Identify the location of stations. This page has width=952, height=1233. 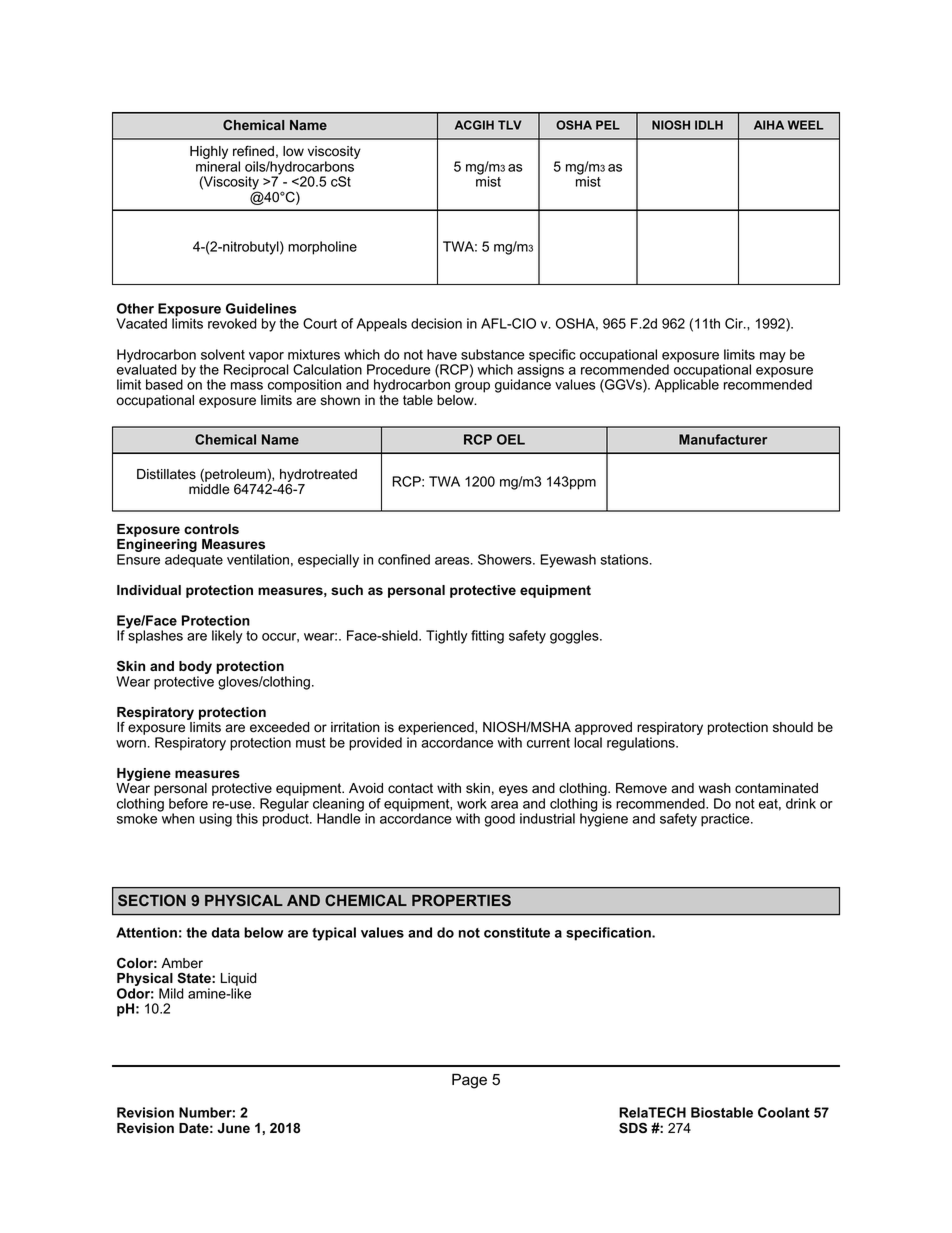
(626, 559).
